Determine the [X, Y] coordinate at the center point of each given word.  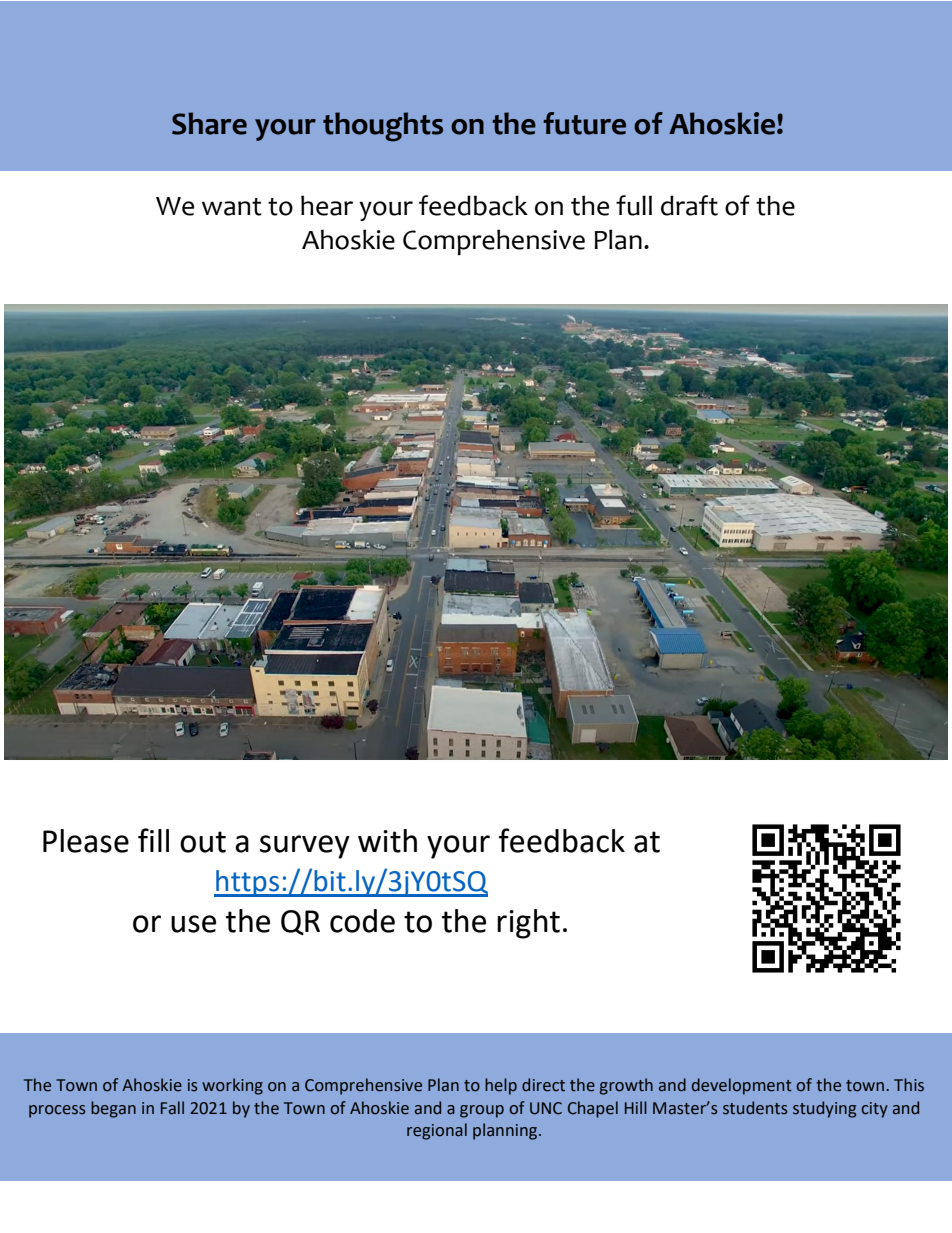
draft [689, 205]
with [387, 841]
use [193, 924]
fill [153, 840]
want [232, 207]
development [742, 1086]
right [528, 924]
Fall [172, 1108]
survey [305, 847]
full [634, 205]
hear [327, 205]
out [203, 842]
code [362, 921]
